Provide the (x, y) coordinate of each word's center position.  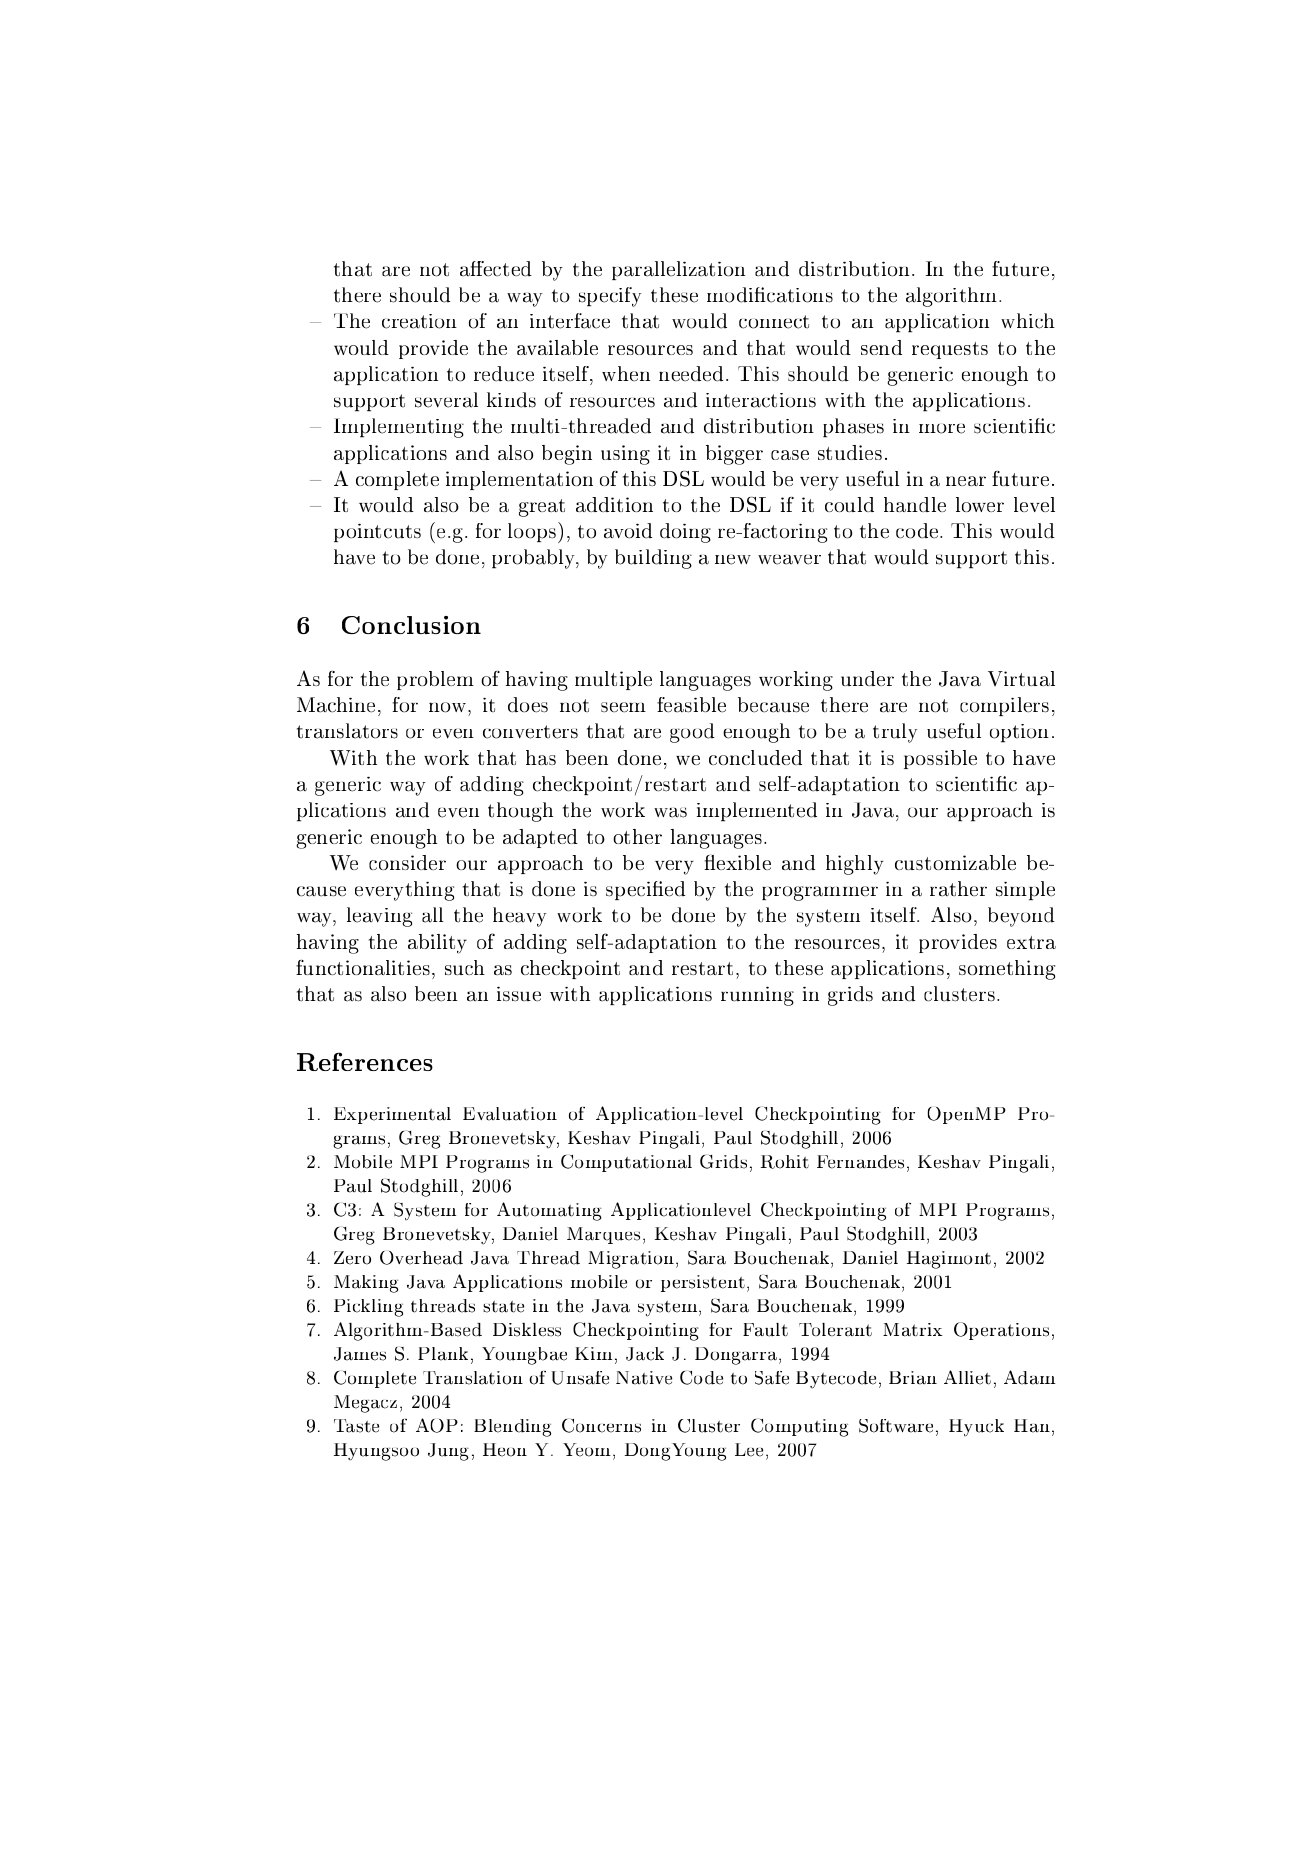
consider (407, 862)
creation (419, 321)
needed (691, 374)
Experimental (392, 1115)
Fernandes (860, 1162)
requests (950, 350)
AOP (437, 1425)
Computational (626, 1163)
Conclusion (411, 625)
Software (896, 1426)
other (637, 836)
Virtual (1021, 678)
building (653, 559)
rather (958, 889)
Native (644, 1378)
